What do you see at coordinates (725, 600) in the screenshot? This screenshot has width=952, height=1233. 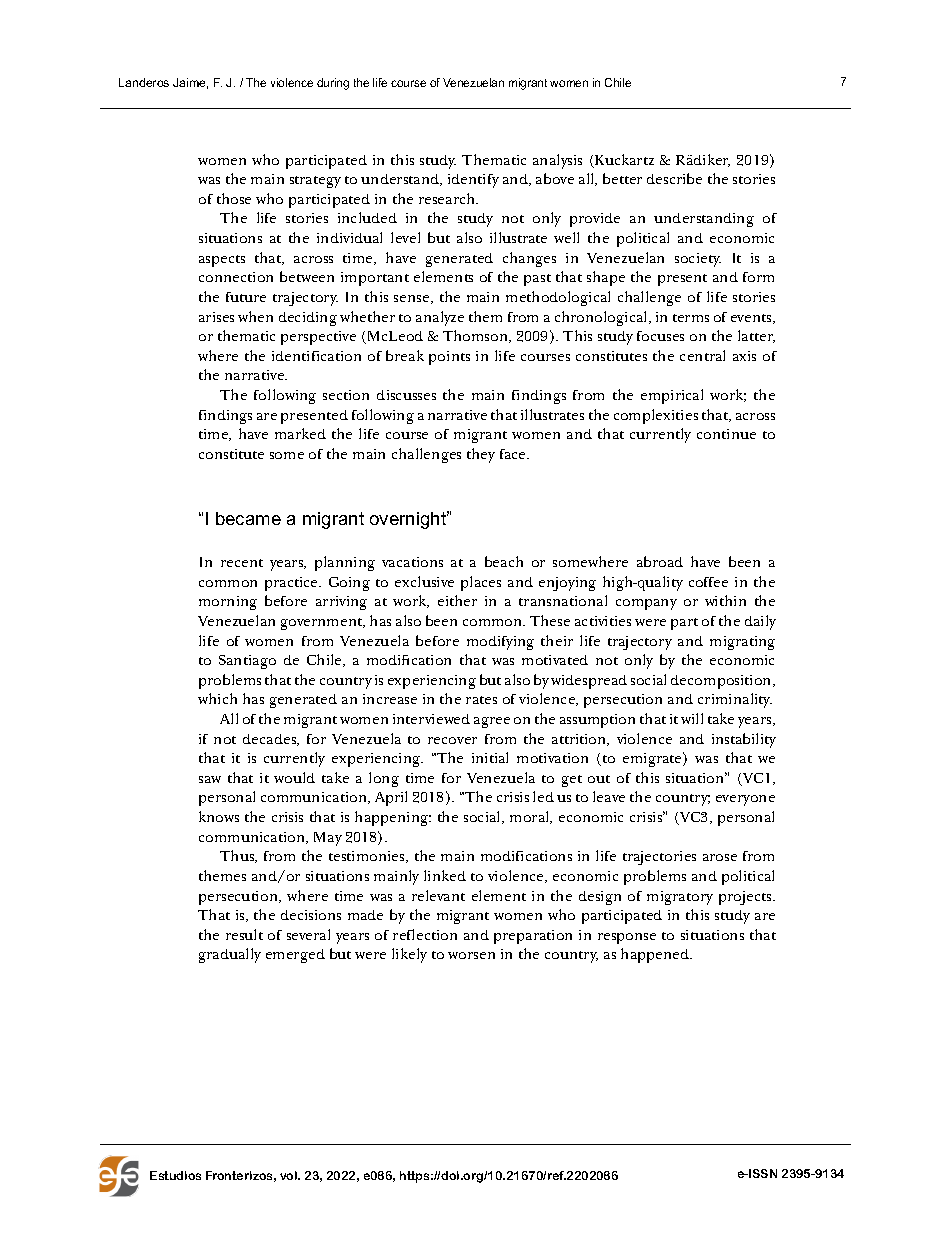 I see `within` at bounding box center [725, 600].
